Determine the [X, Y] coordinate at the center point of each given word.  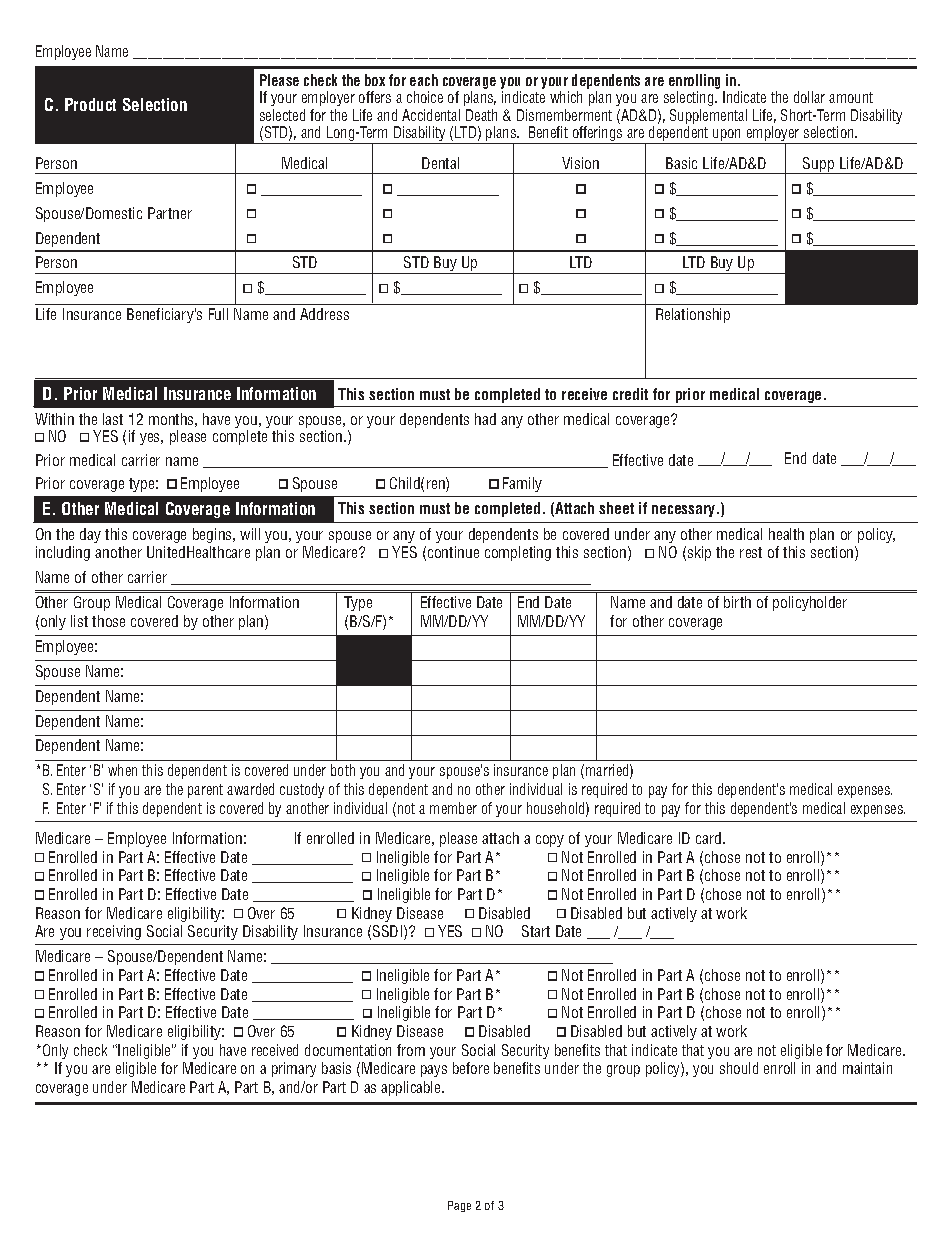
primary [294, 1069]
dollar [809, 97]
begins [213, 535]
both [343, 770]
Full [218, 314]
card [710, 838]
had [485, 419]
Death [481, 115]
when [122, 770]
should [739, 1068]
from [411, 1050]
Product [90, 104]
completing [518, 553]
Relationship [693, 315]
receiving [114, 932]
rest [751, 552]
